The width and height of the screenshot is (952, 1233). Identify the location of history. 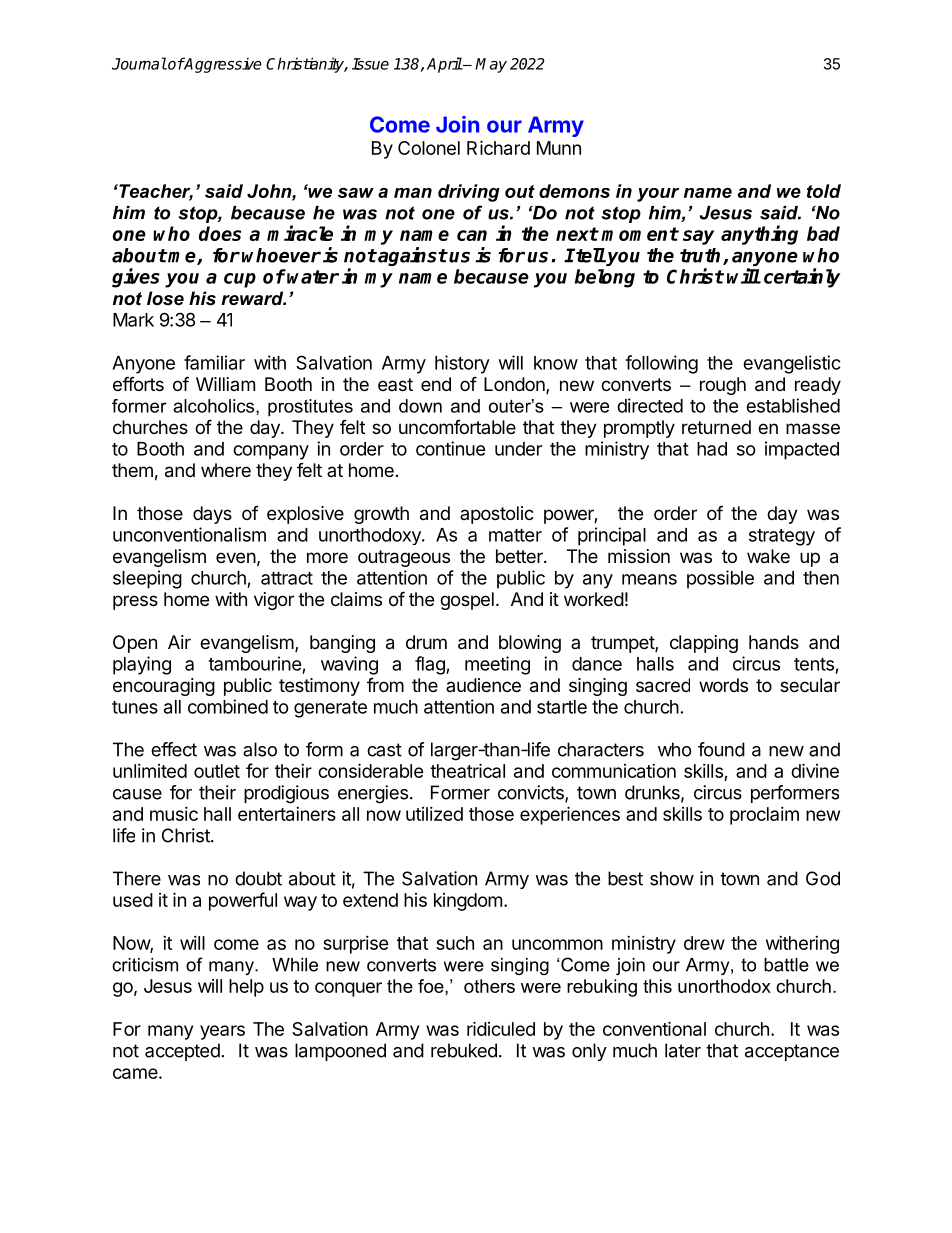
(462, 364).
